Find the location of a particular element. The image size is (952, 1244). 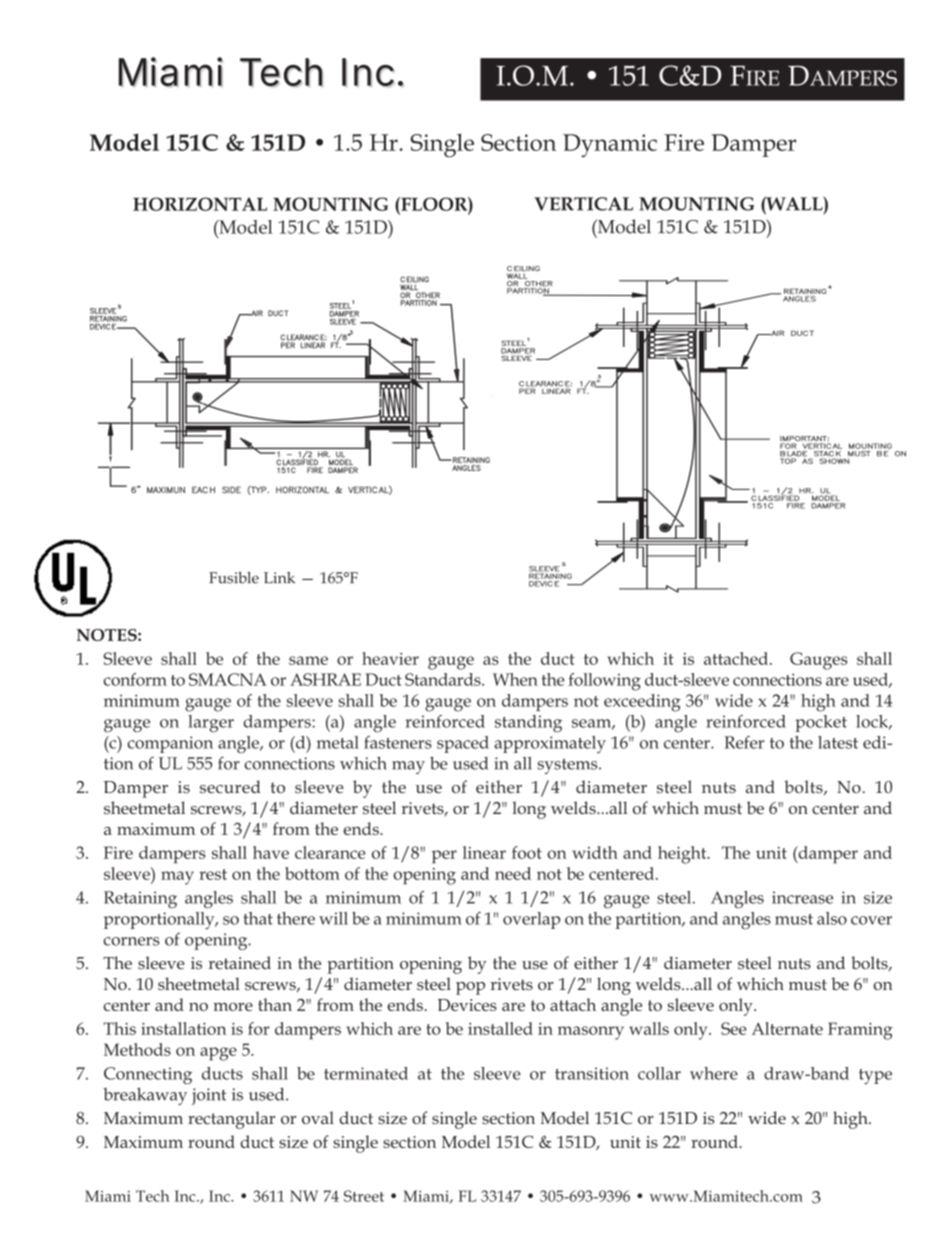

rest is located at coordinates (213, 874).
